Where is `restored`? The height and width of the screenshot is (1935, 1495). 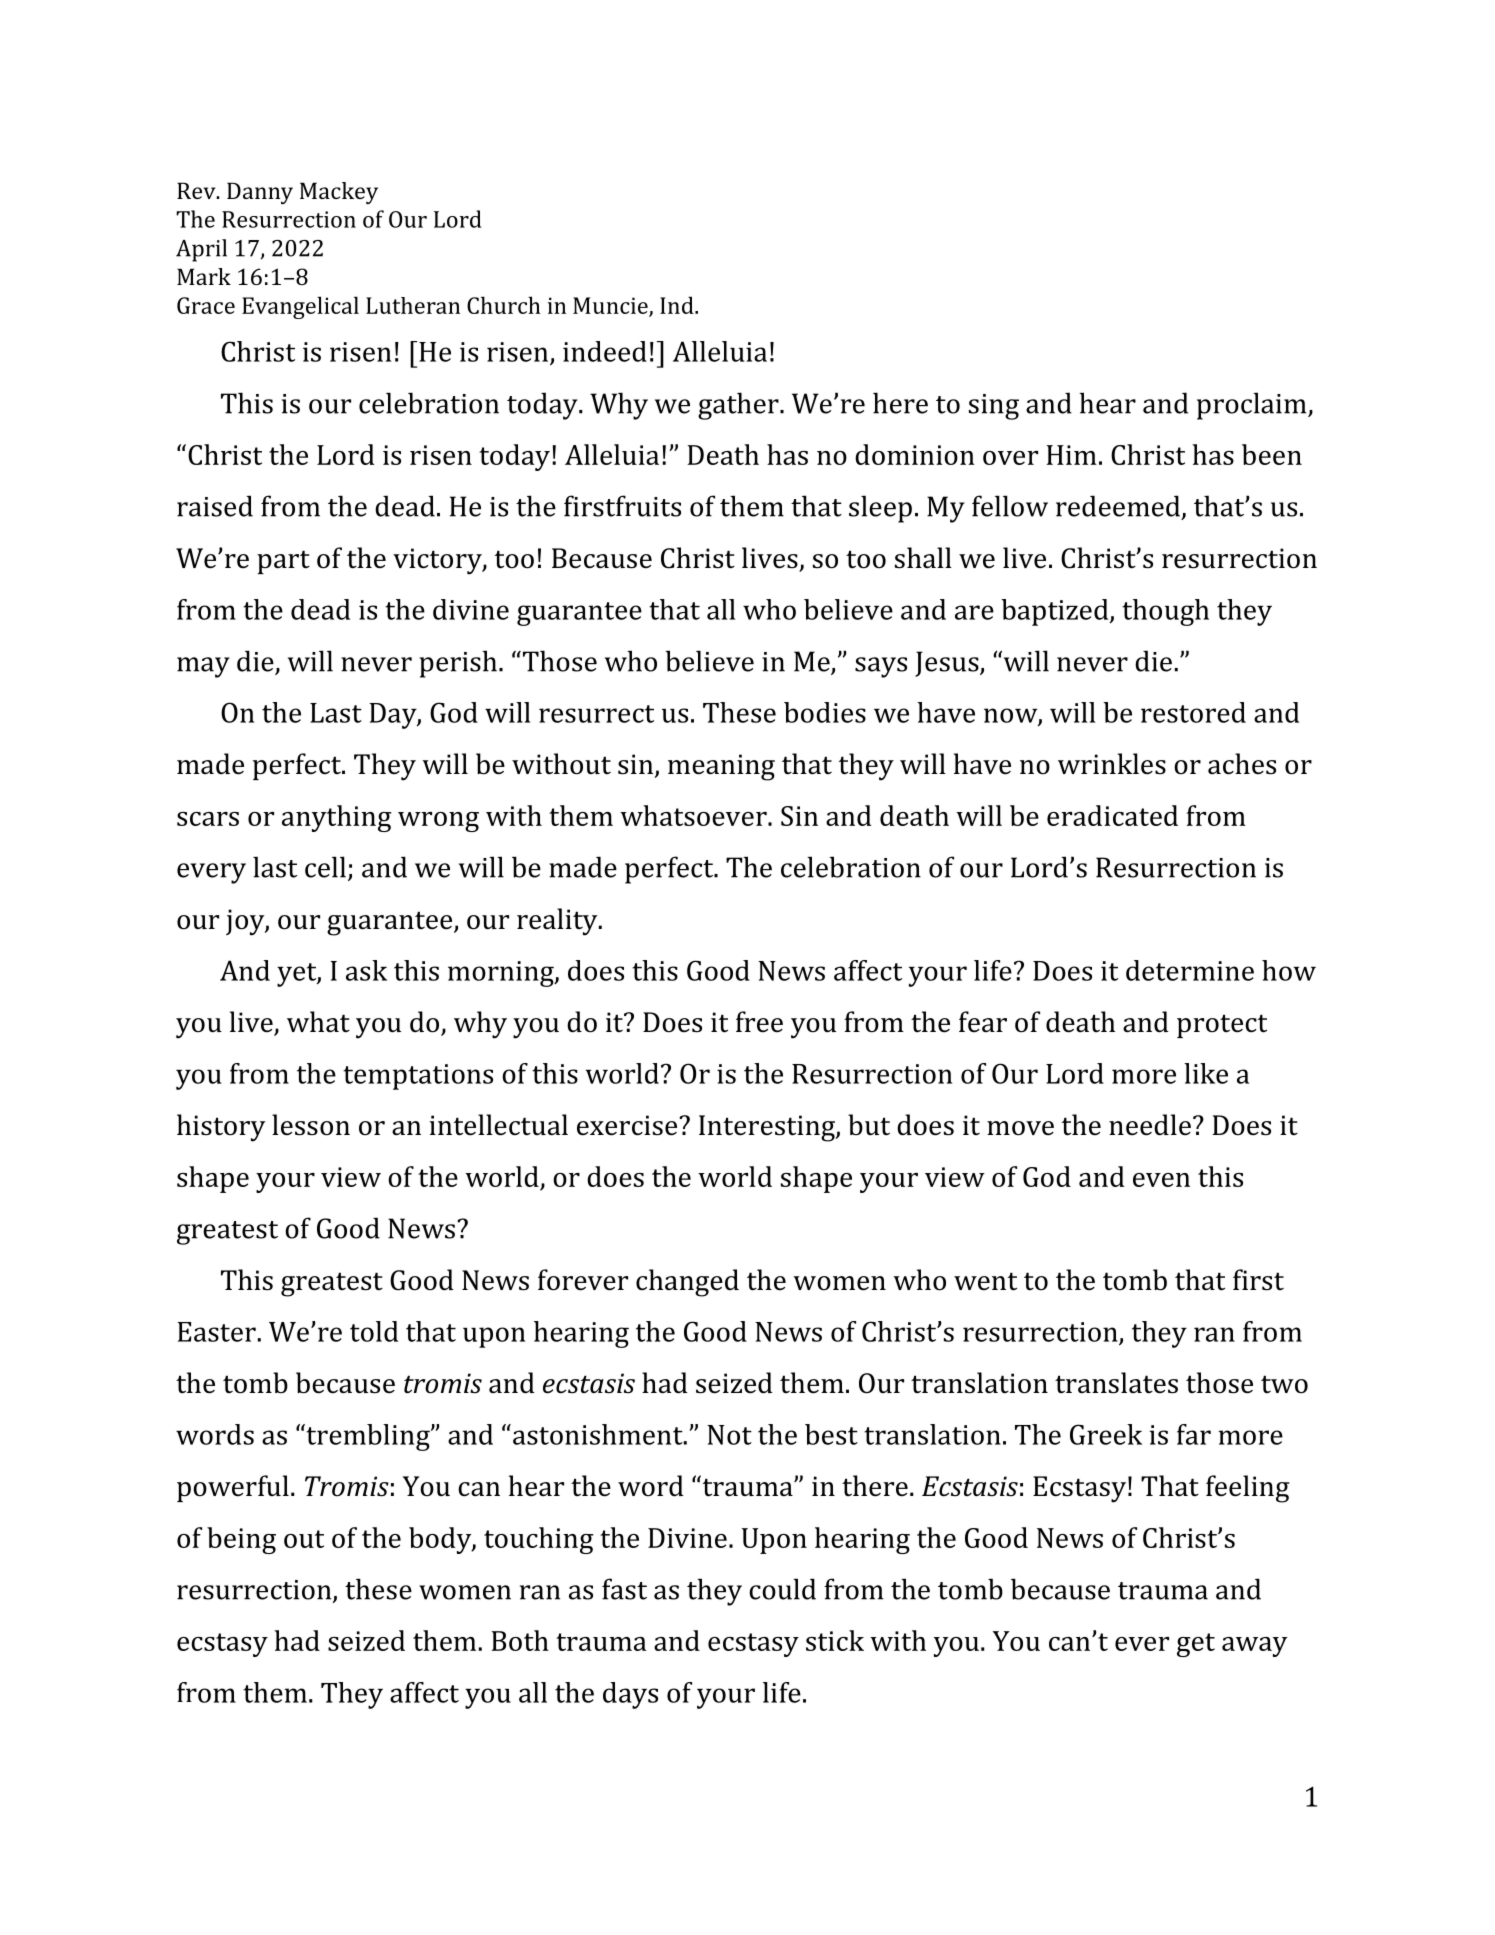
restored is located at coordinates (1193, 712).
